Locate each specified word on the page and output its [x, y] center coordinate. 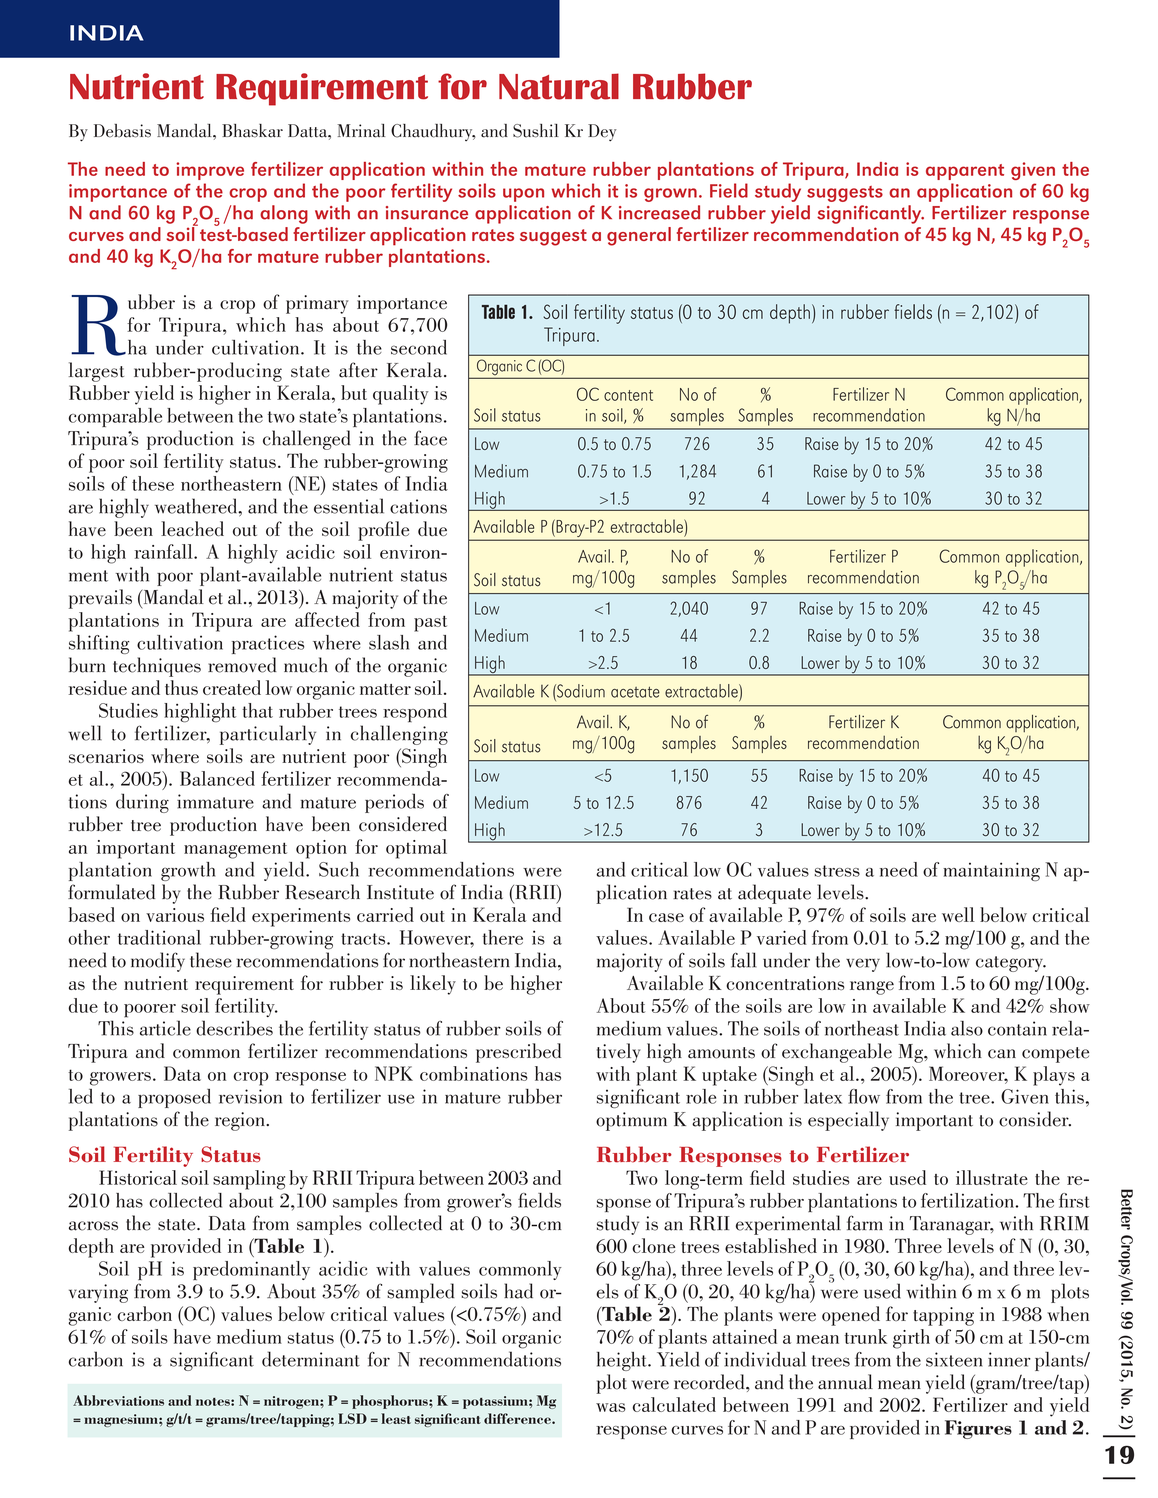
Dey [602, 132]
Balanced [217, 778]
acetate [635, 692]
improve [210, 171]
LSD [352, 1418]
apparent [965, 172]
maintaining [991, 871]
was [611, 1407]
